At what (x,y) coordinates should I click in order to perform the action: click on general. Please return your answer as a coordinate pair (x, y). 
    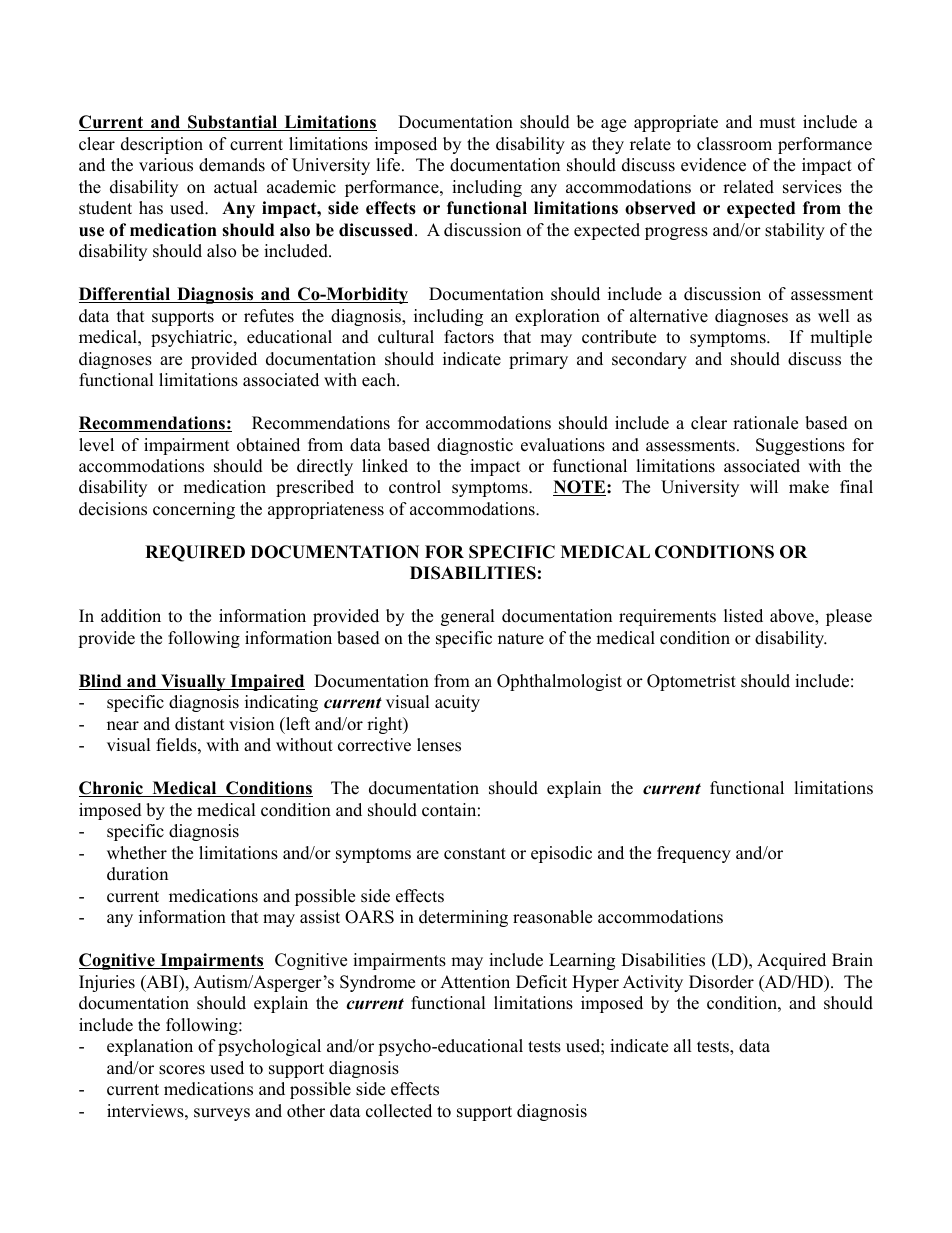
    Looking at the image, I should click on (468, 617).
